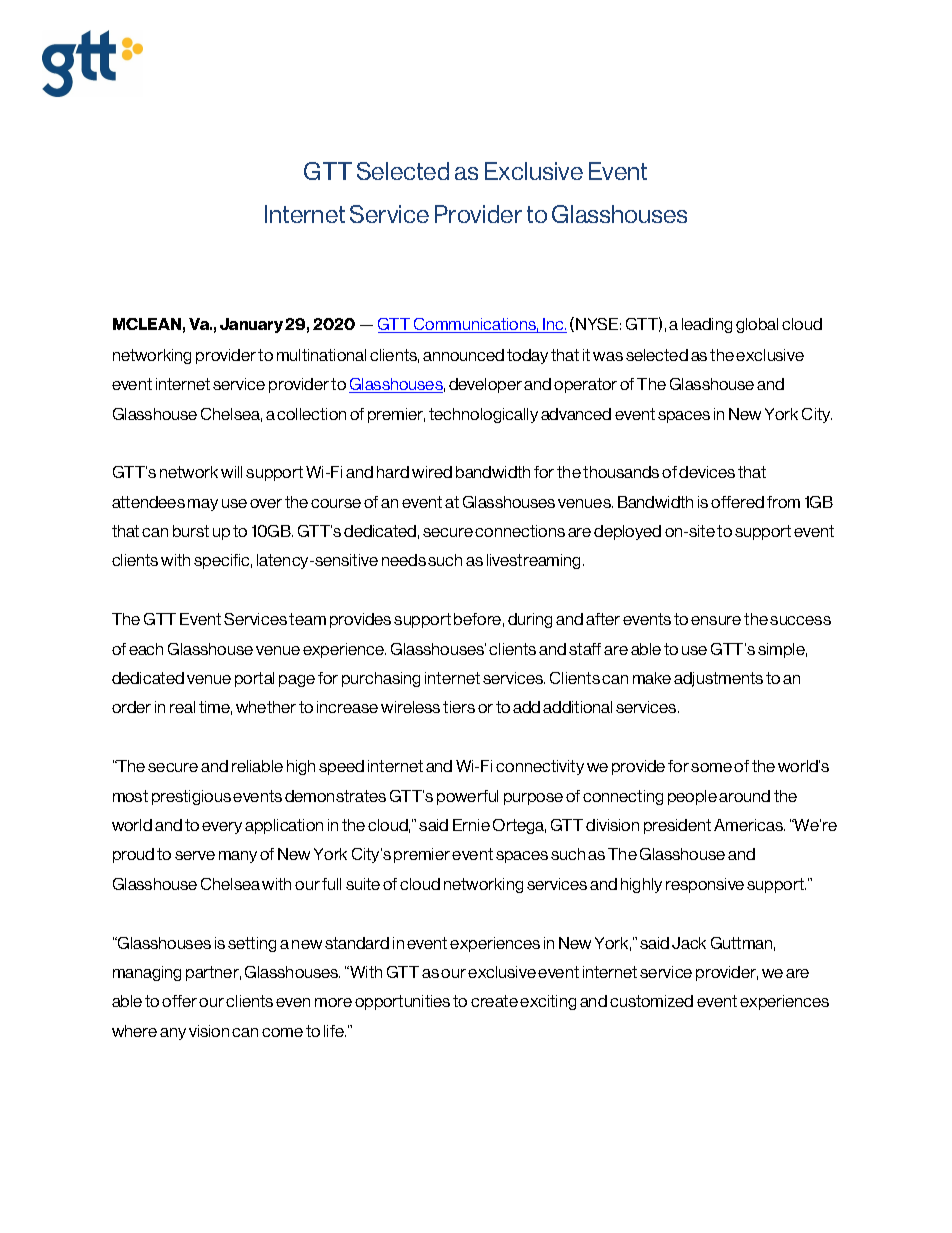  I want to click on ensure, so click(716, 620).
